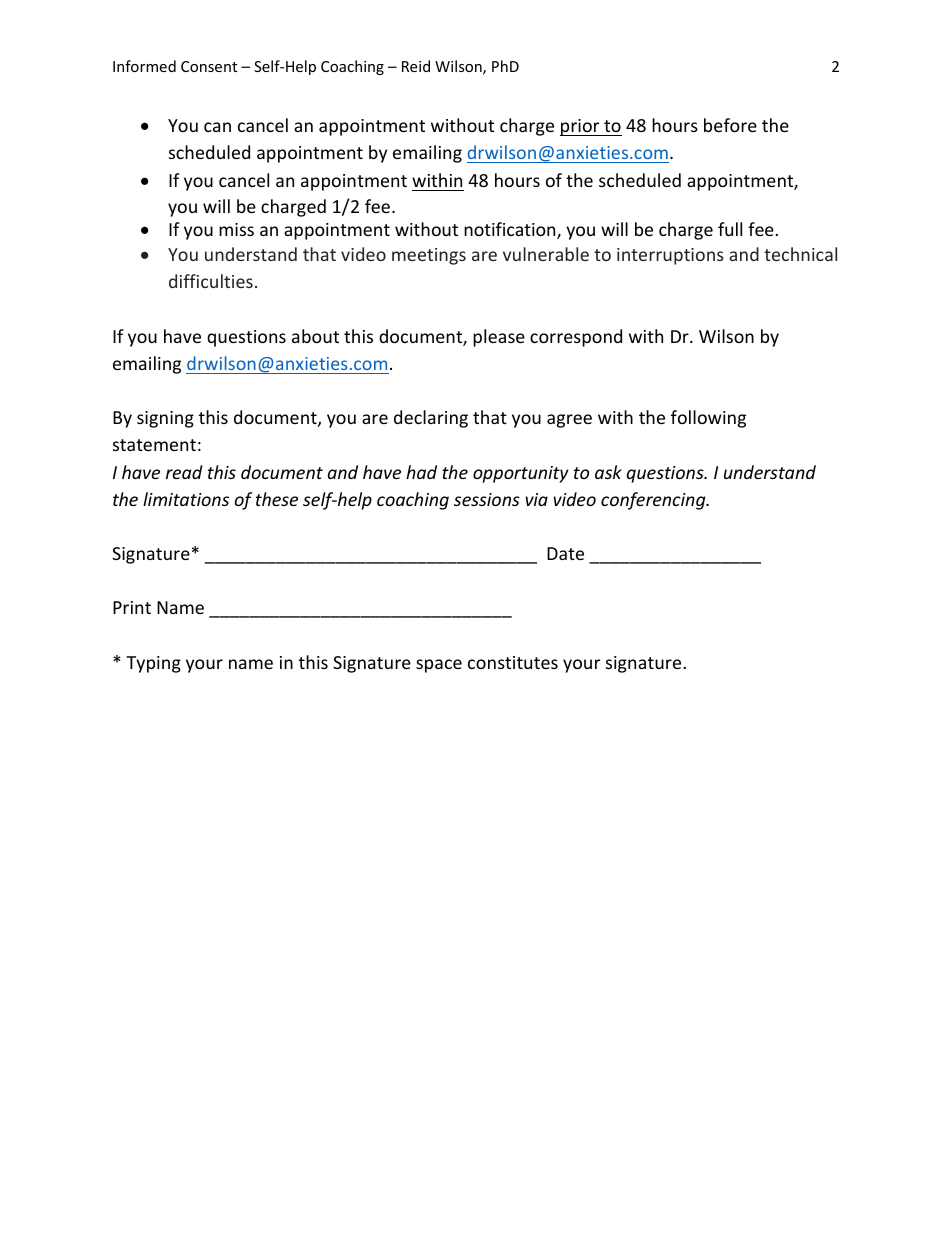 Image resolution: width=952 pixels, height=1233 pixels. What do you see at coordinates (708, 419) in the document?
I see `following` at bounding box center [708, 419].
